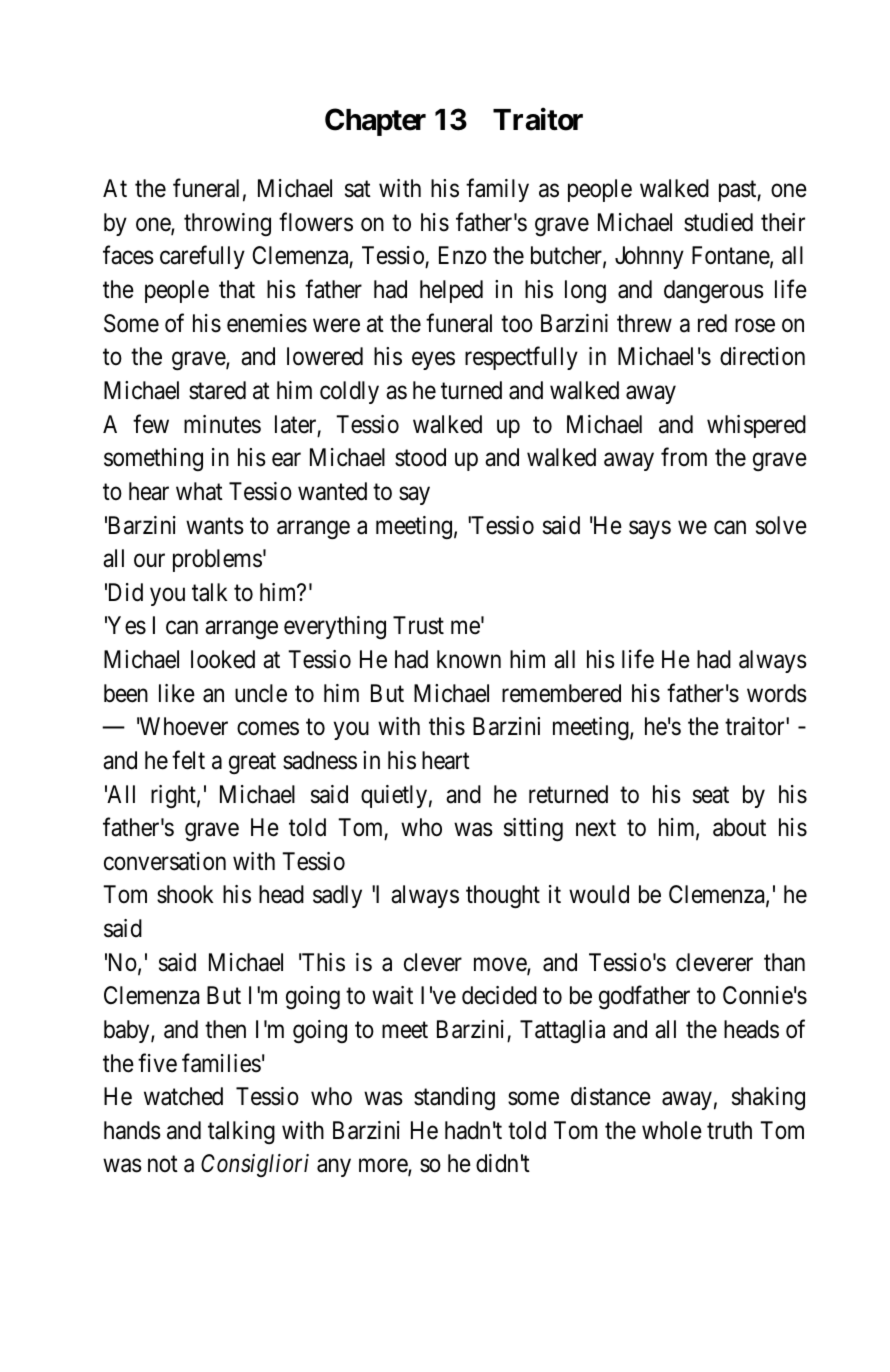  I want to click on thought, so click(503, 897).
